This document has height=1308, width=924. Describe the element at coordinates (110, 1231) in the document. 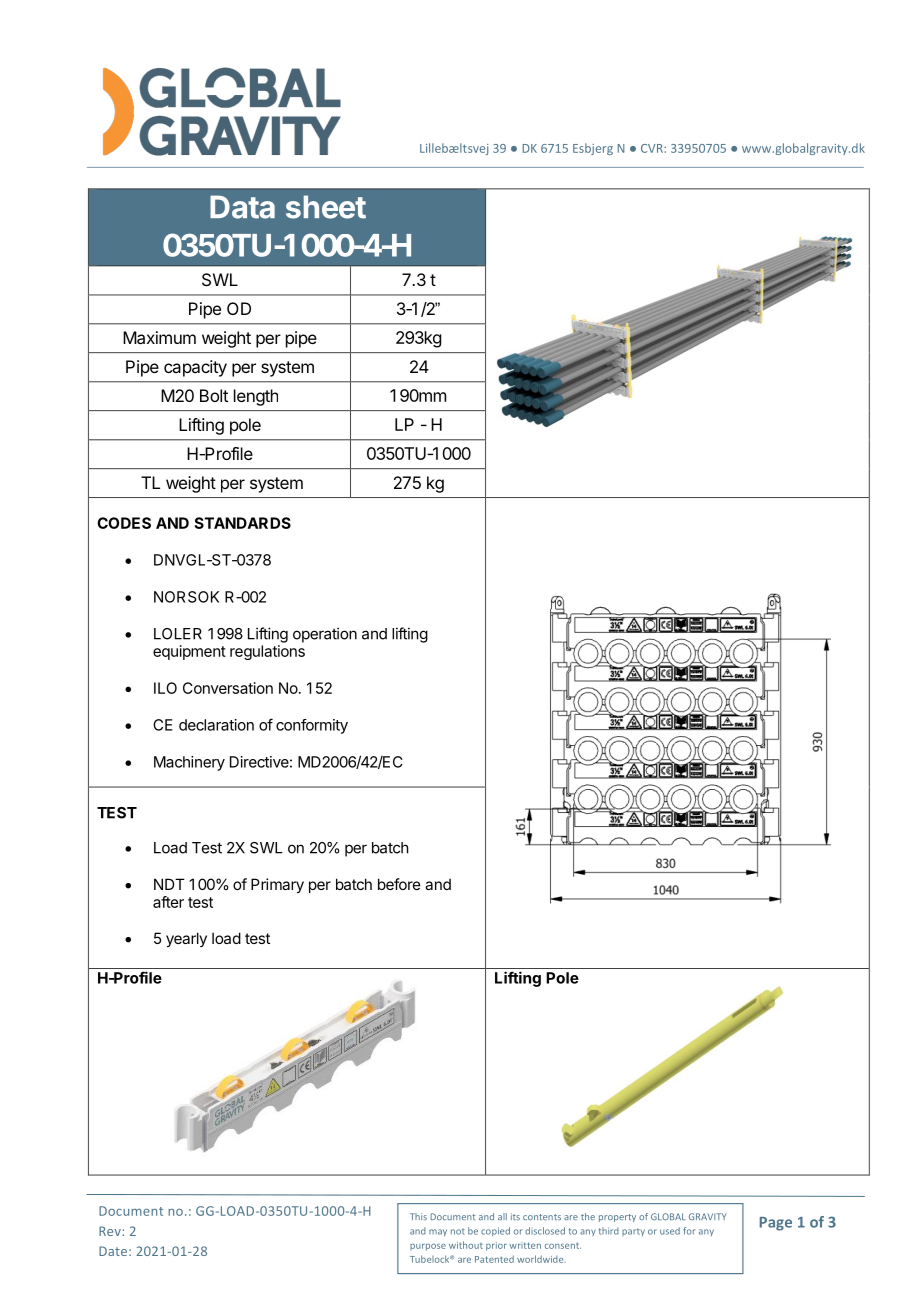

I see `Rev` at that location.
